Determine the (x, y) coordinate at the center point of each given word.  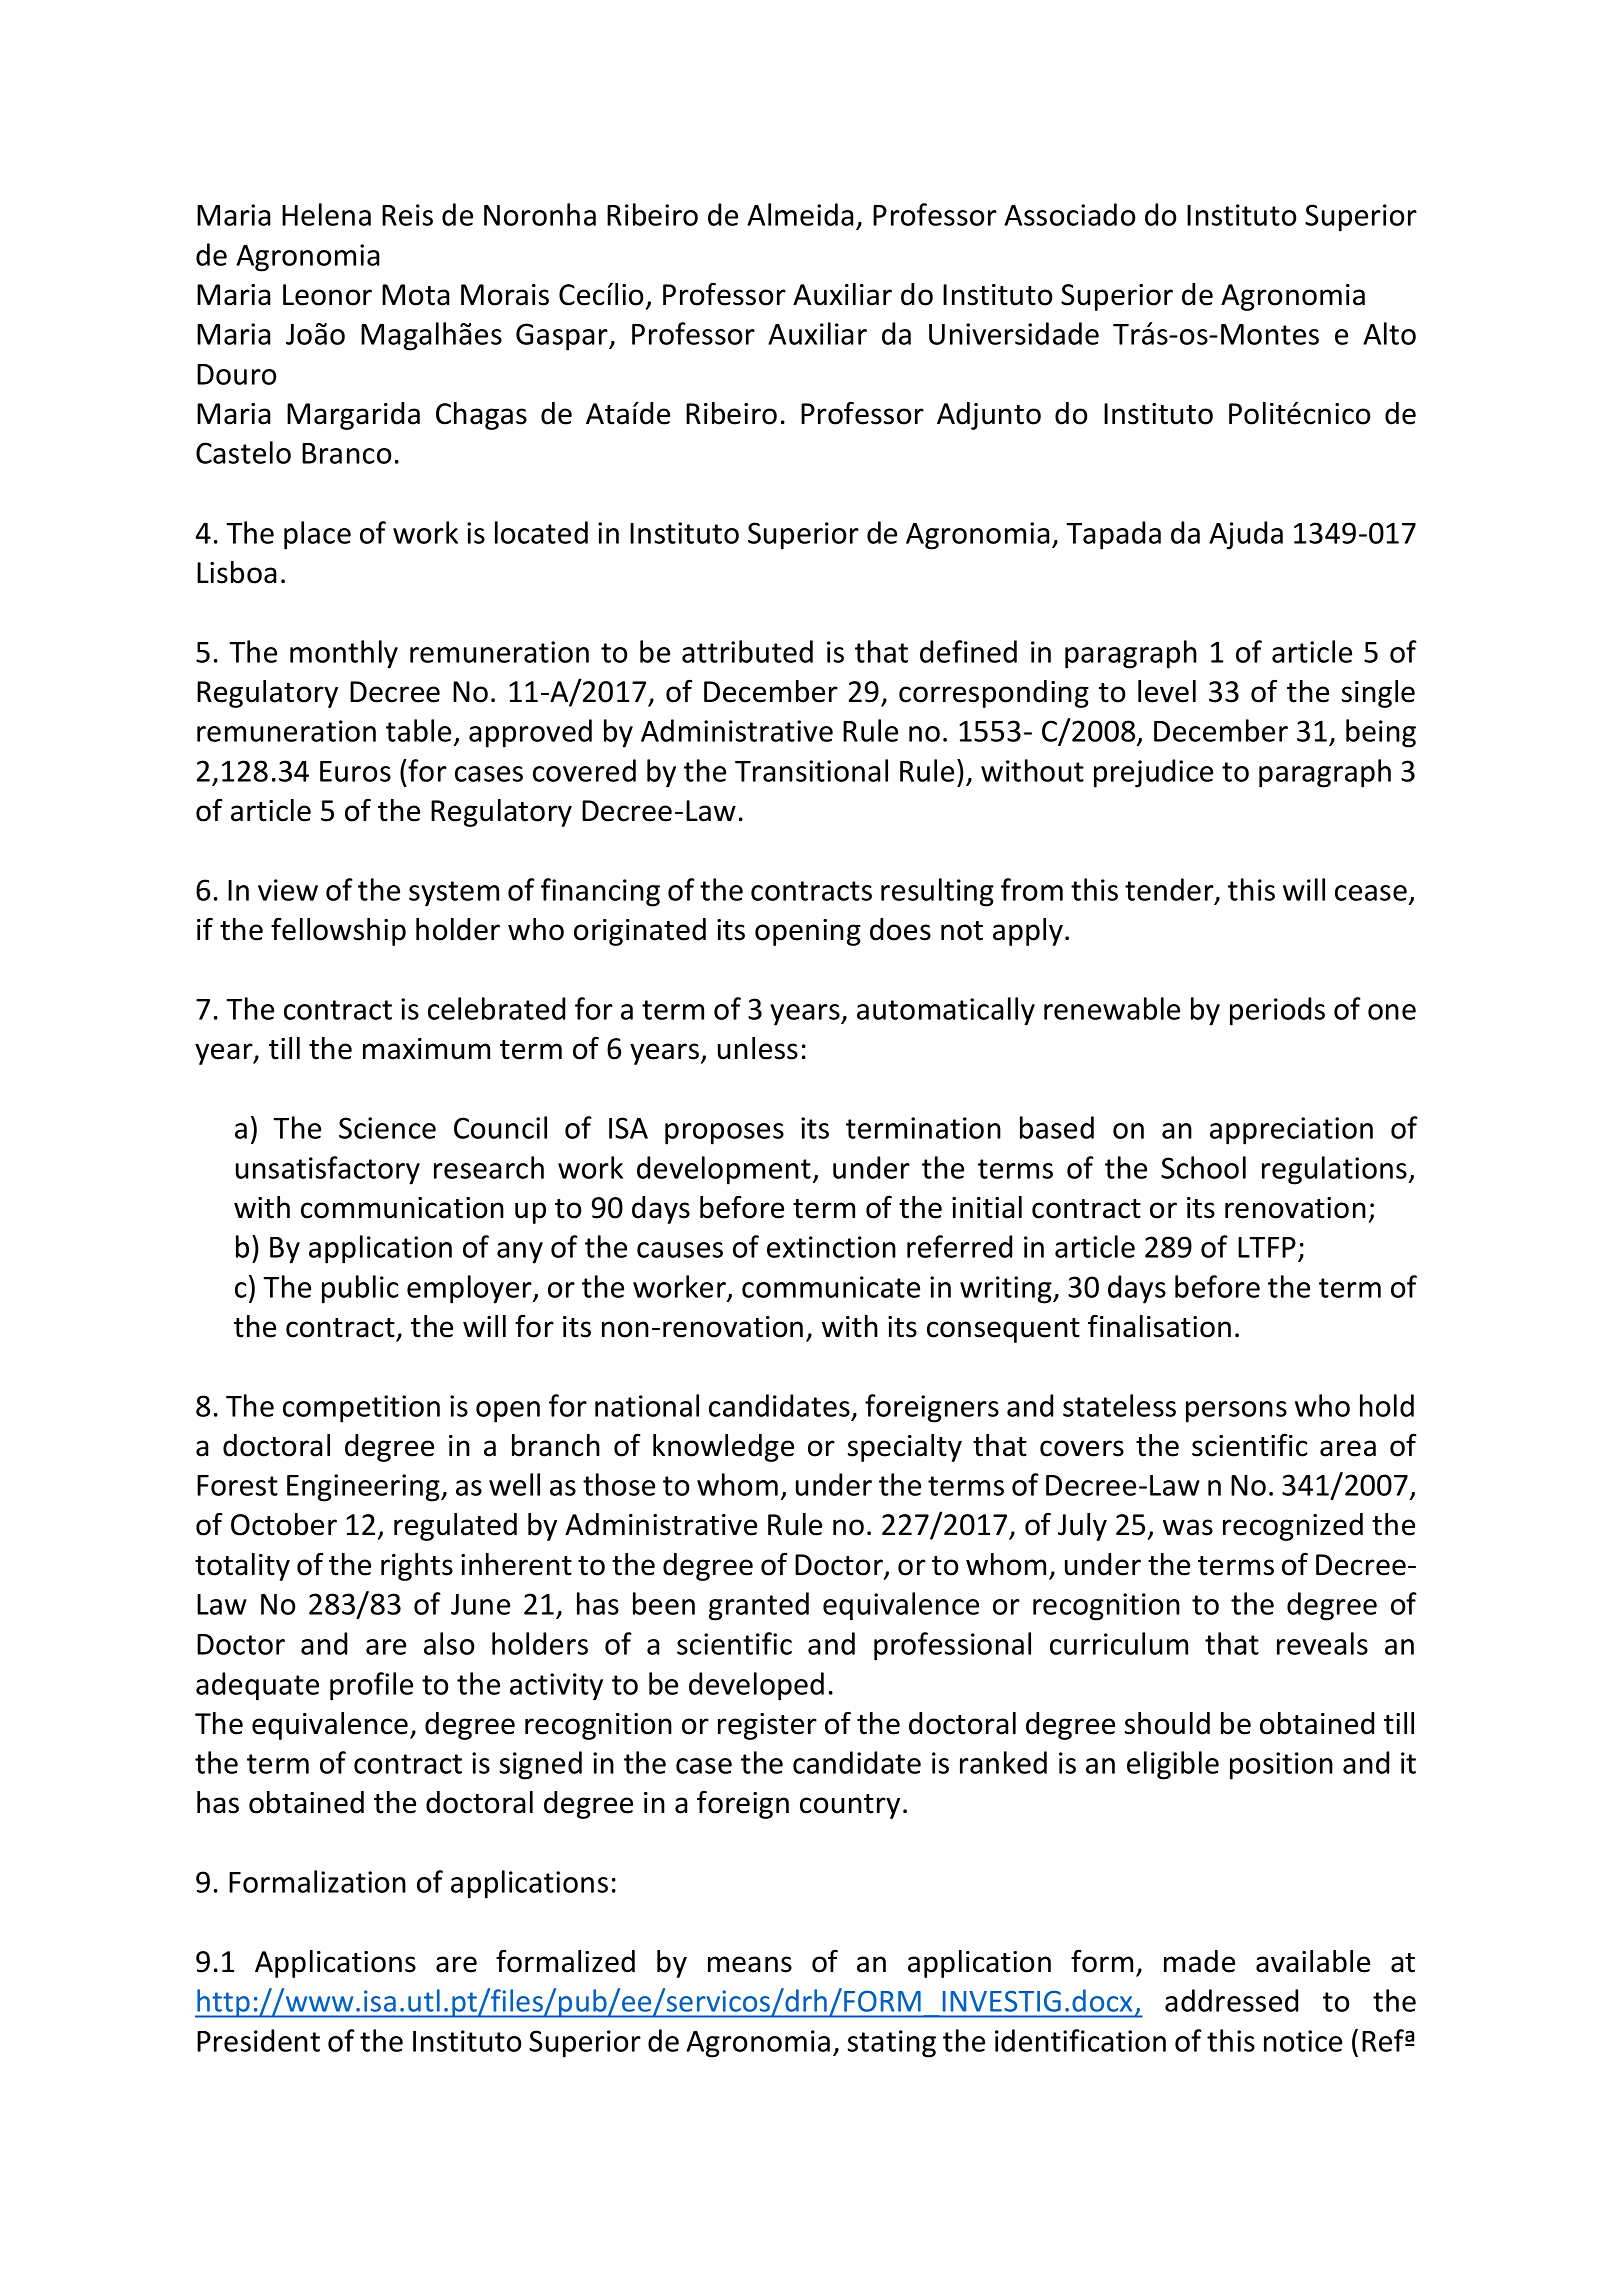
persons (1236, 1412)
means (750, 1964)
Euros (355, 771)
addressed (1231, 2000)
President (258, 2040)
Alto (1389, 333)
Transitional (811, 770)
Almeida (800, 214)
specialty (905, 1448)
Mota (416, 295)
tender (1170, 890)
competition (361, 1409)
